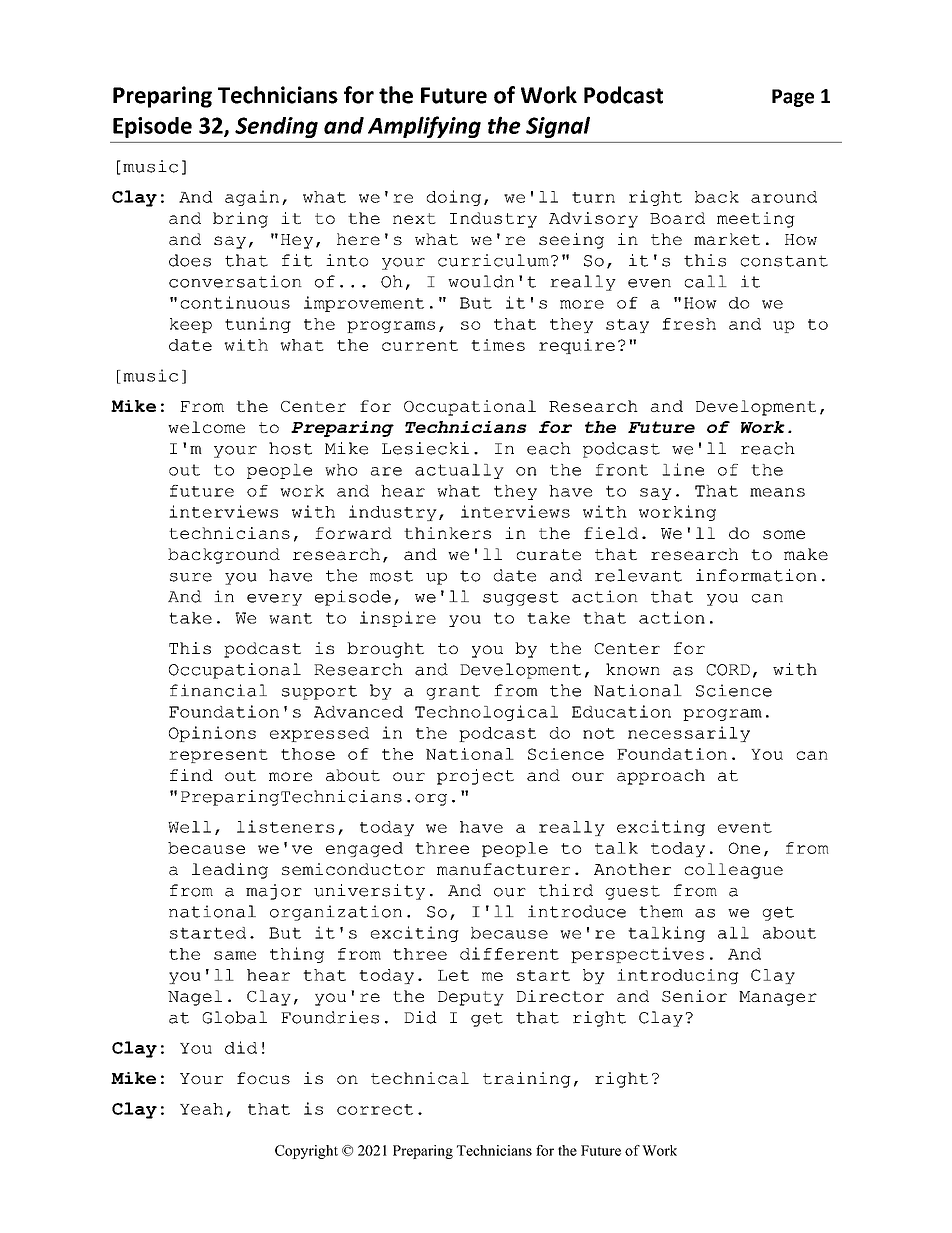  Describe the element at coordinates (793, 98) in the page. I see `Page` at that location.
